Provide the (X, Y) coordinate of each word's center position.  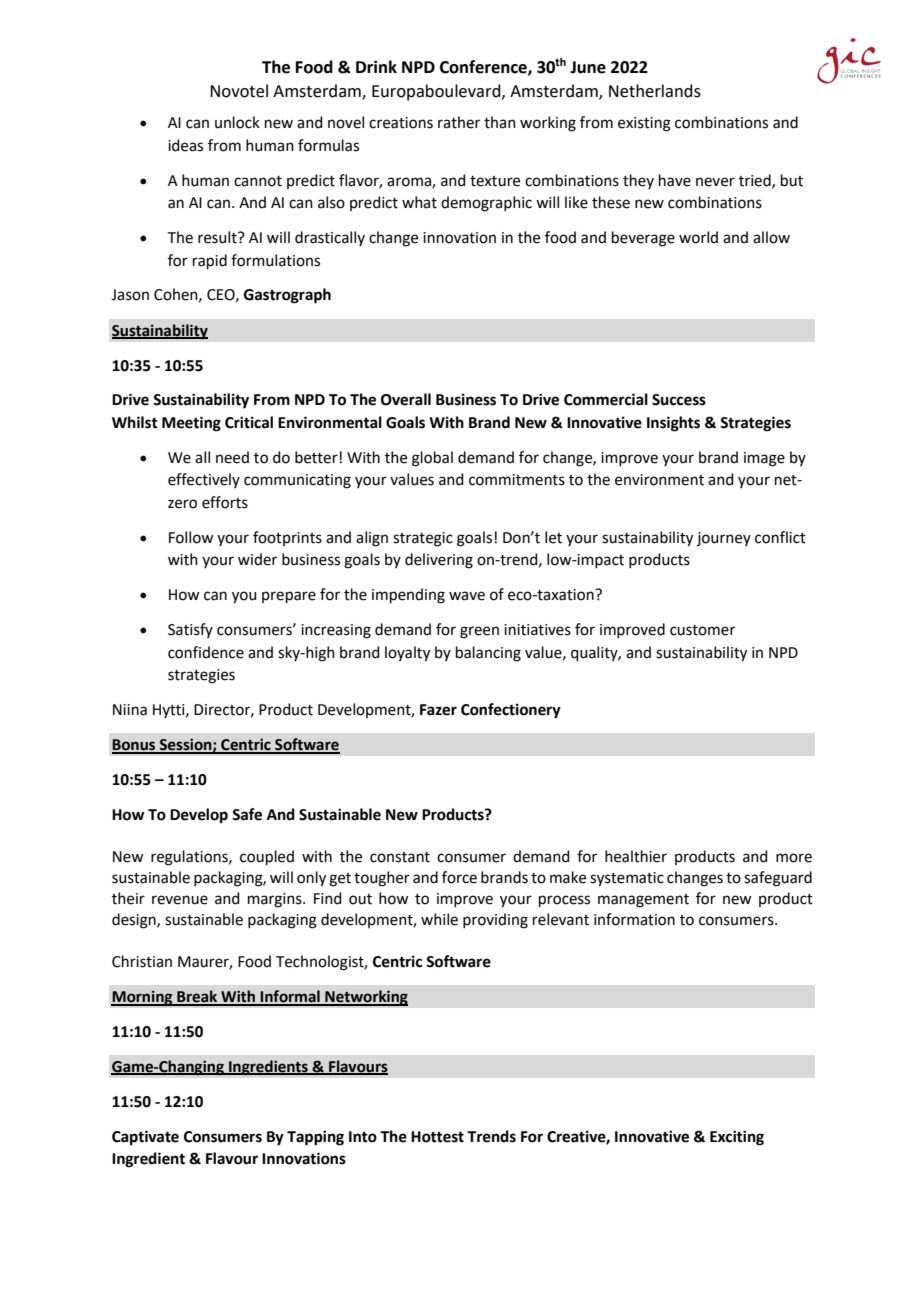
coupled (267, 857)
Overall (406, 399)
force (459, 877)
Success (679, 400)
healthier (636, 856)
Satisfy (190, 630)
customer (702, 630)
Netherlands (655, 91)
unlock (237, 122)
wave (467, 596)
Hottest (437, 1137)
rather (459, 122)
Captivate (145, 1138)
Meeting (191, 424)
